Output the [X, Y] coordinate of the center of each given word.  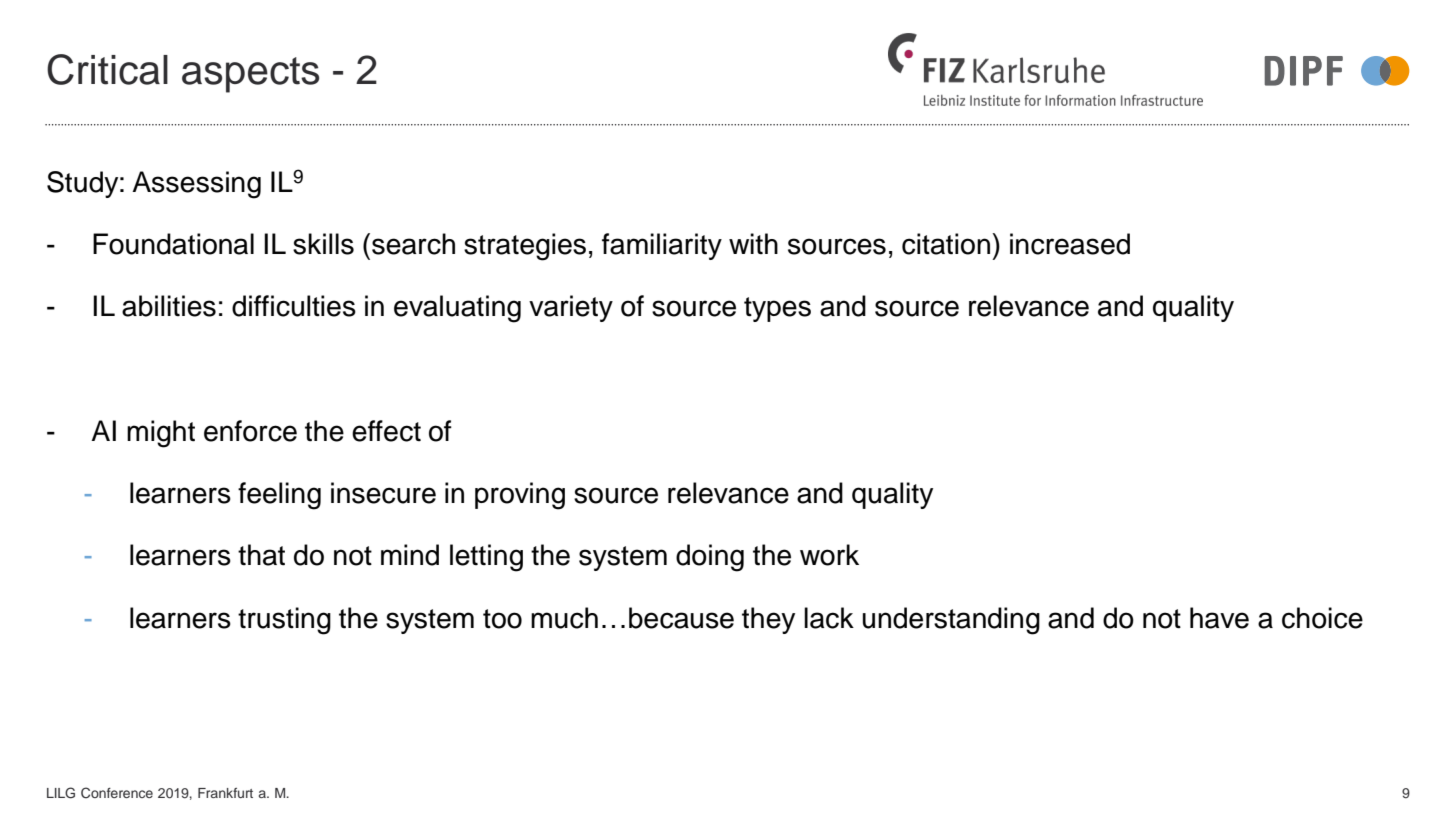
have [1219, 618]
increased [1070, 244]
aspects [250, 75]
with [753, 243]
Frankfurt [225, 793]
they [768, 620]
